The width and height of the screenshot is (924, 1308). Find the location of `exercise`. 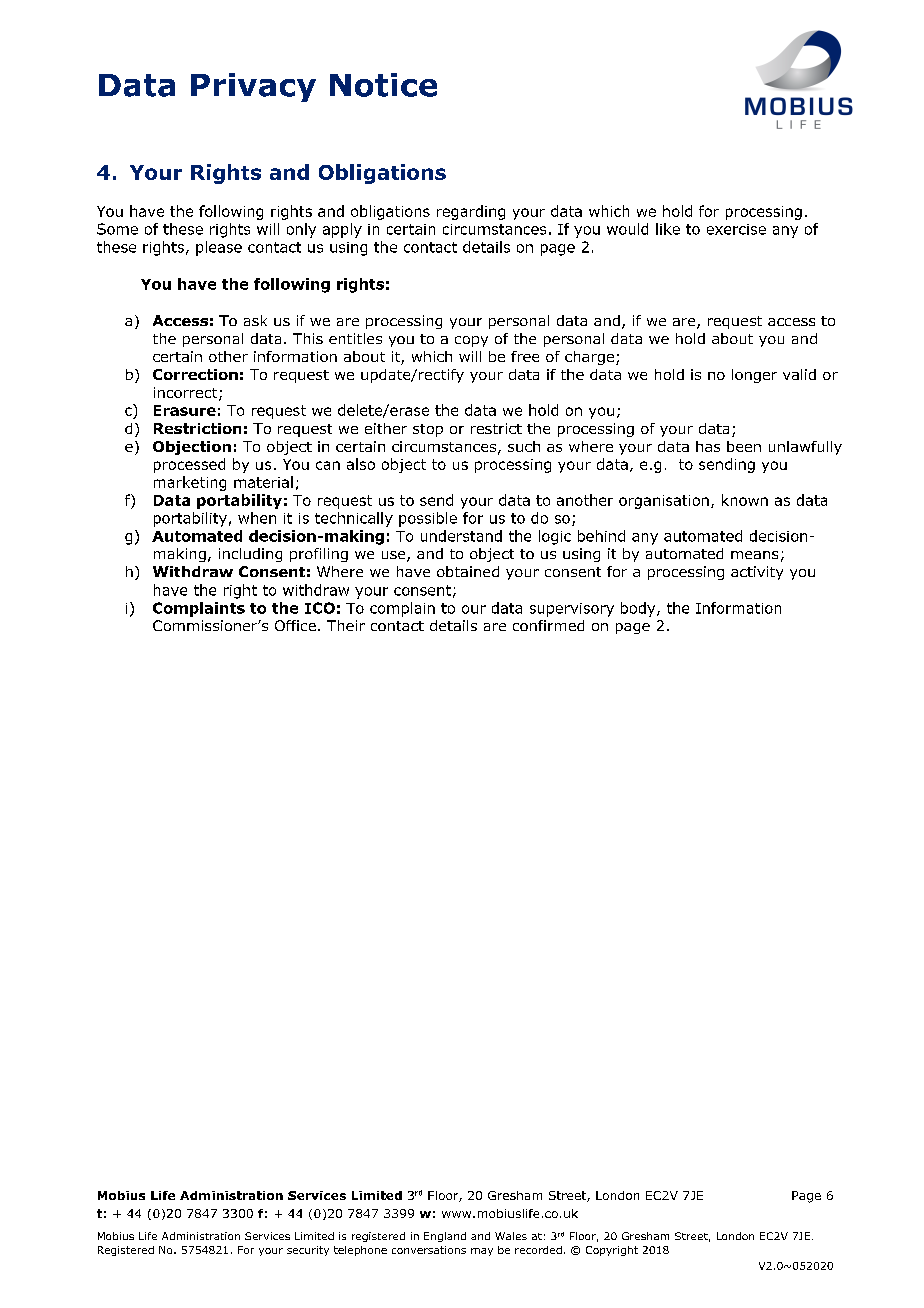

exercise is located at coordinates (736, 229).
